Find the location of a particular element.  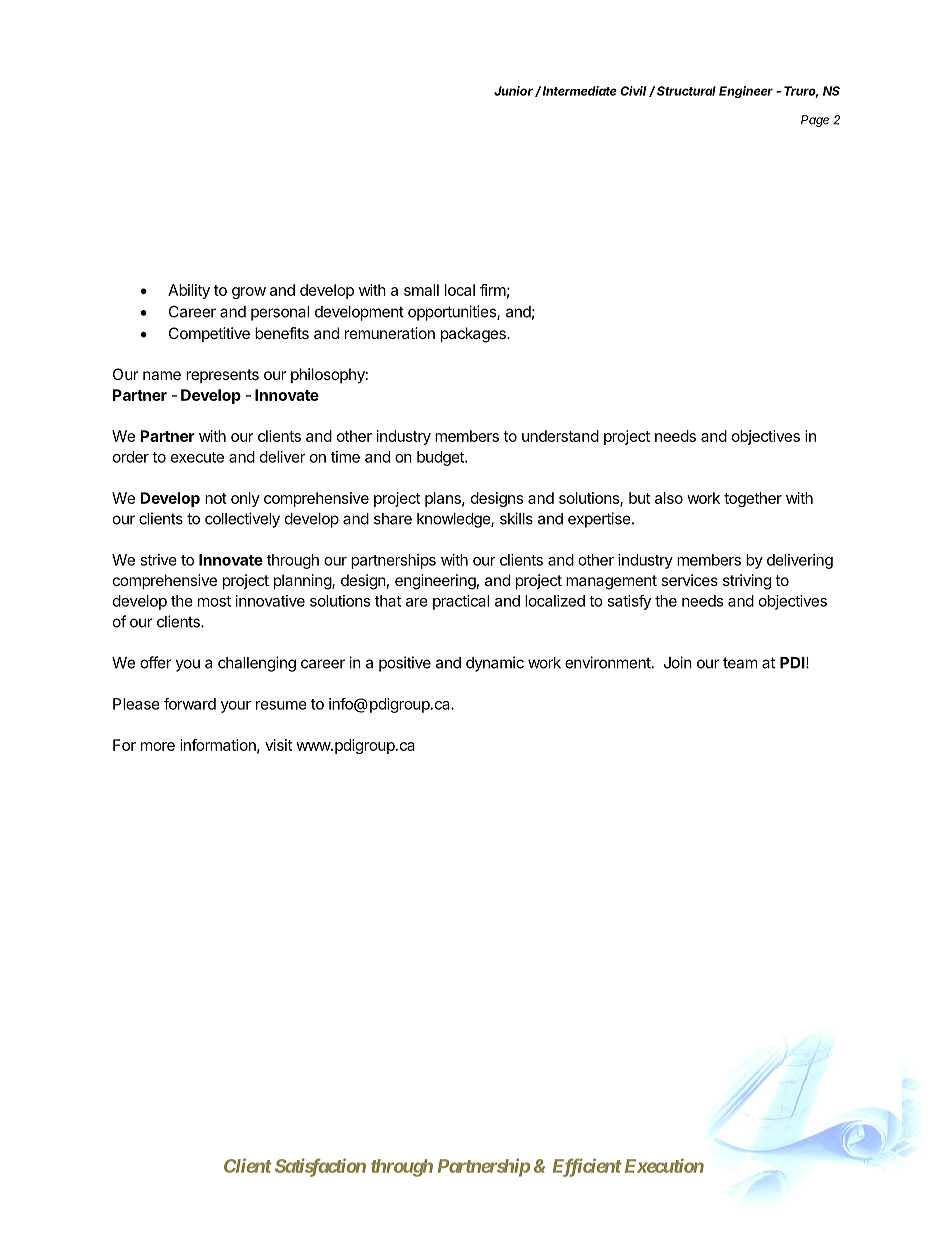

Competitive is located at coordinates (209, 334).
